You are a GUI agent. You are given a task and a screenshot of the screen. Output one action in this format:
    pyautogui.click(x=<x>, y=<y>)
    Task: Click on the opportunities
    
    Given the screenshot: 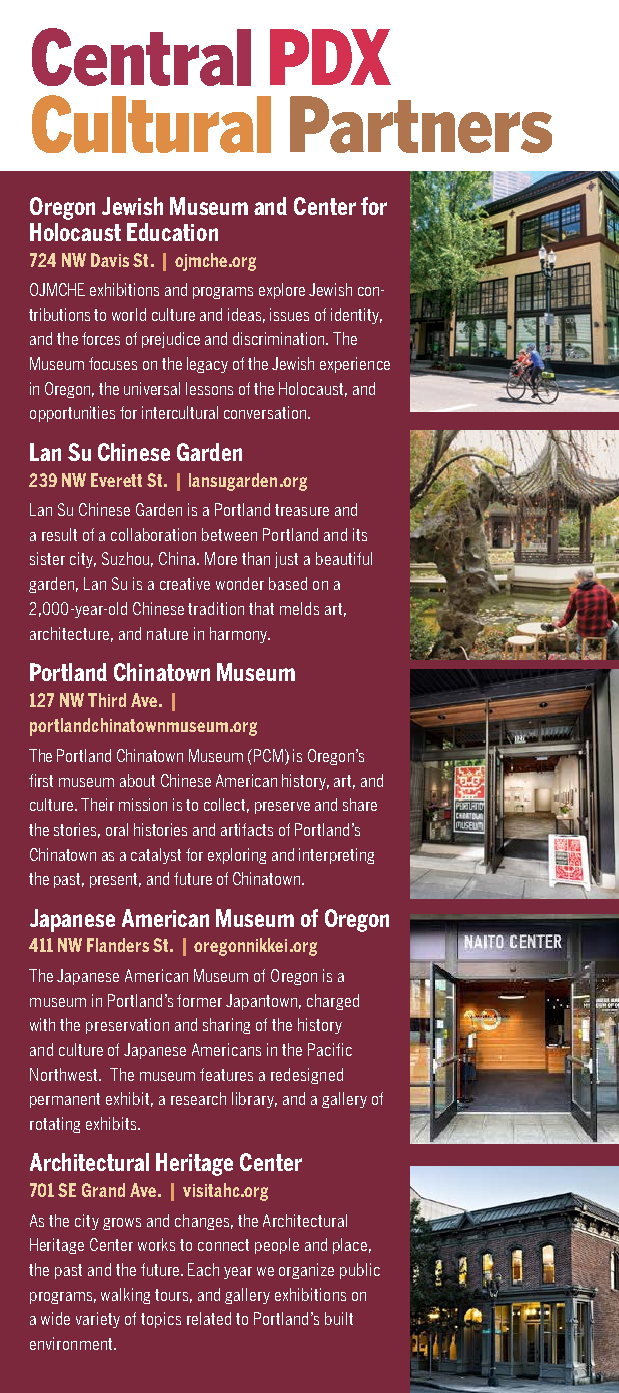 What is the action you would take?
    pyautogui.click(x=72, y=414)
